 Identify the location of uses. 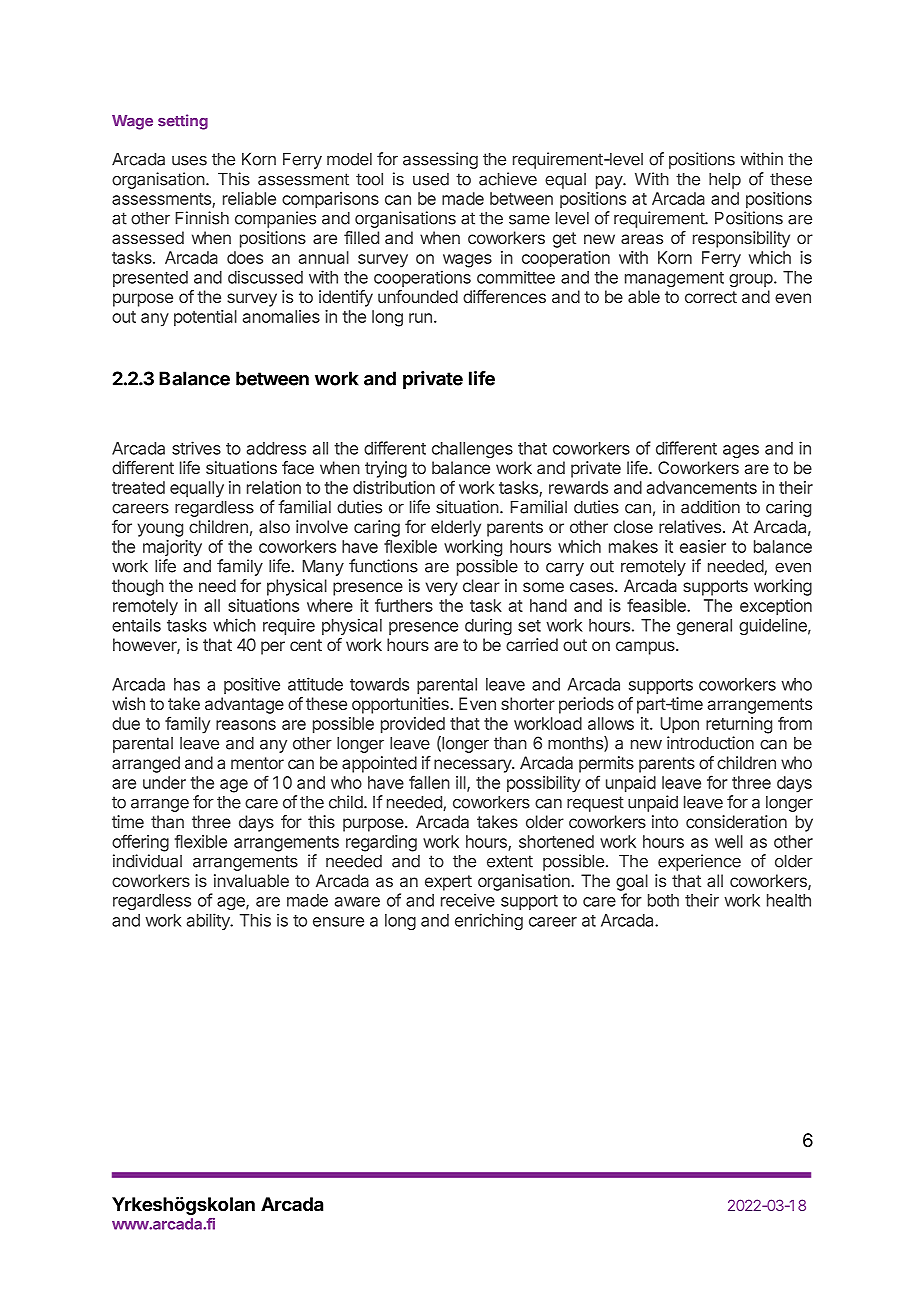
(189, 161).
